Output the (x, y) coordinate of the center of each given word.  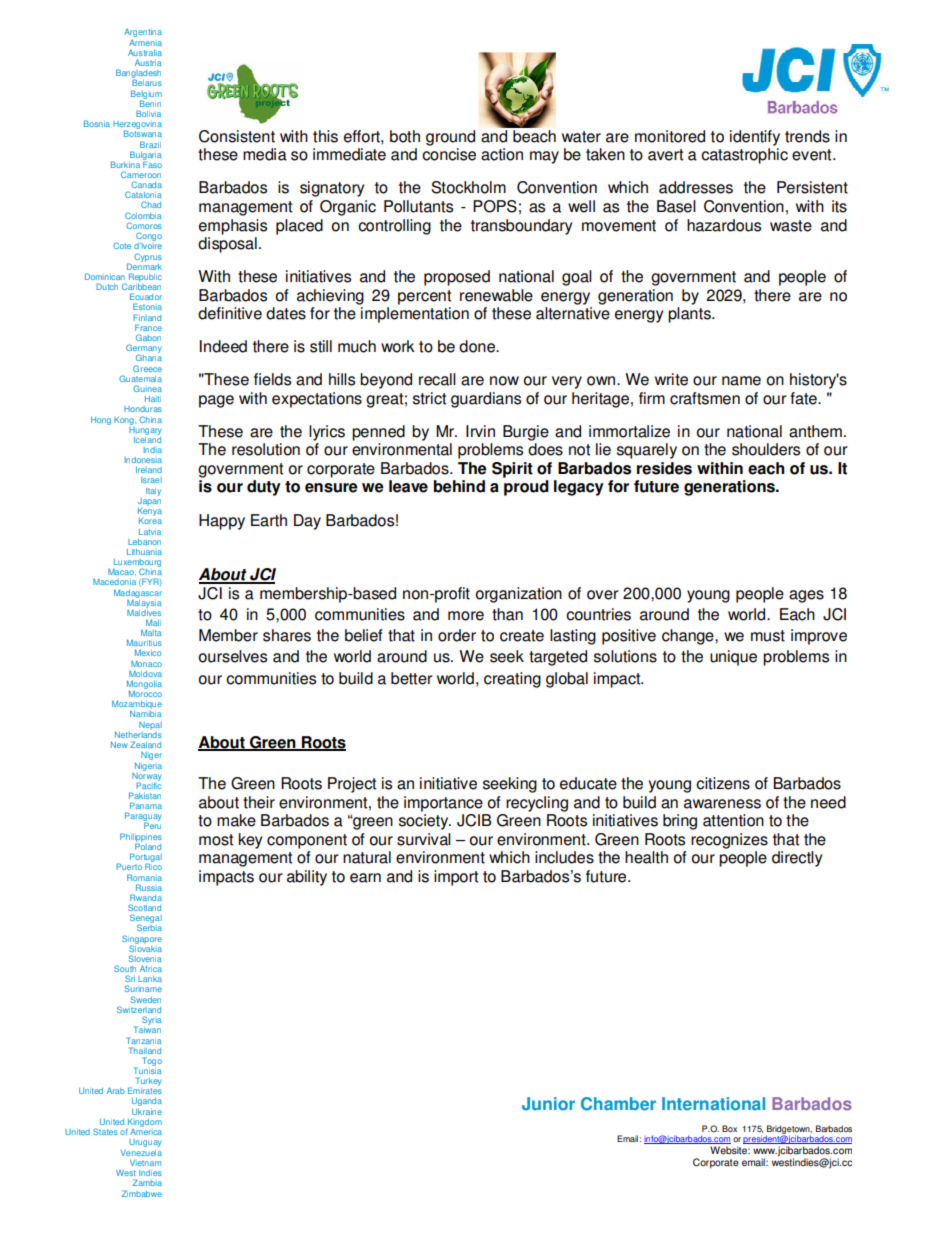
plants (690, 315)
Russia (149, 887)
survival (424, 839)
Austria (148, 62)
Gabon (148, 337)
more (466, 616)
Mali (153, 622)
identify (755, 138)
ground (450, 138)
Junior (548, 1104)
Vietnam (145, 1163)
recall (437, 379)
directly (797, 859)
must (768, 636)
